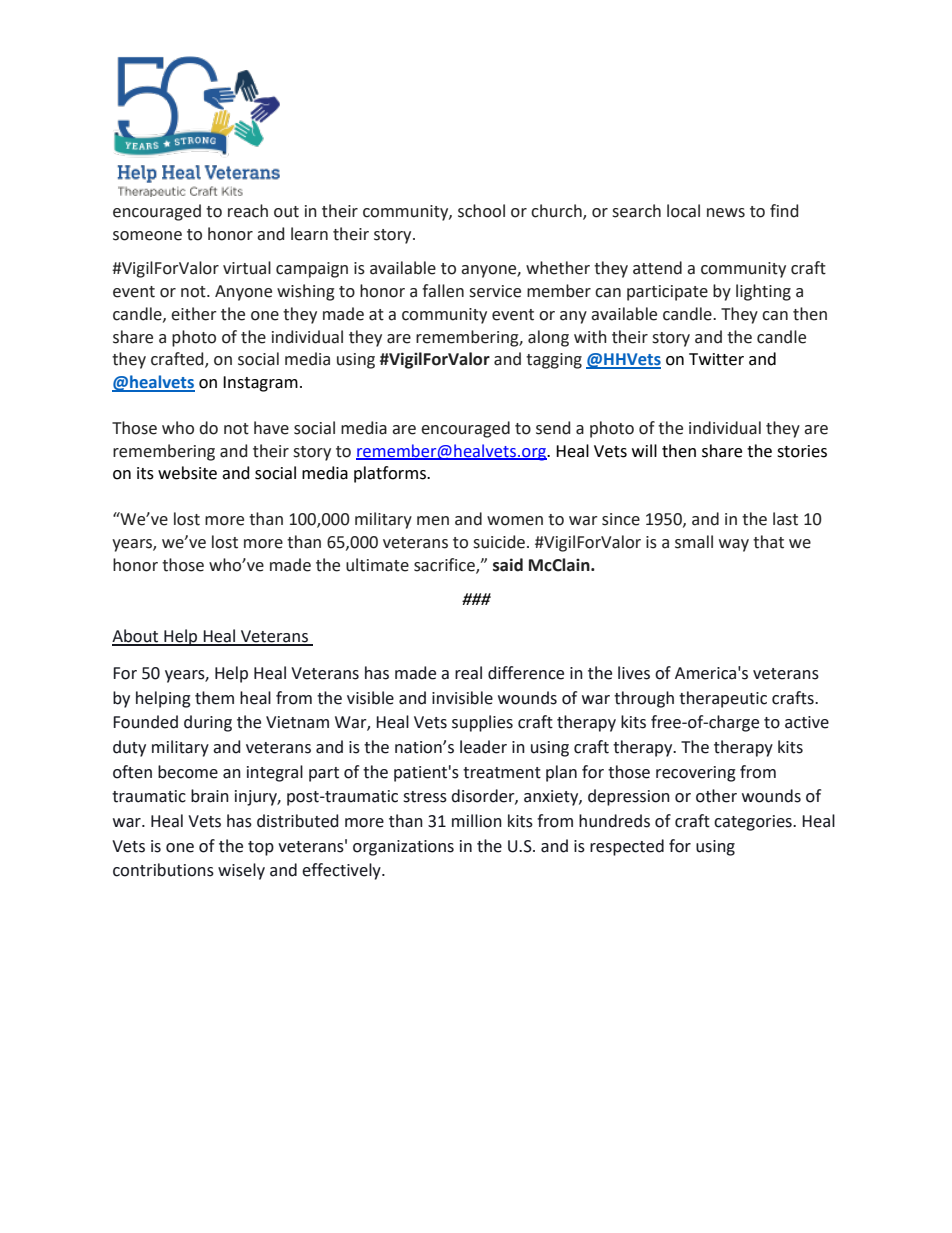  I want to click on categories, so click(754, 823).
